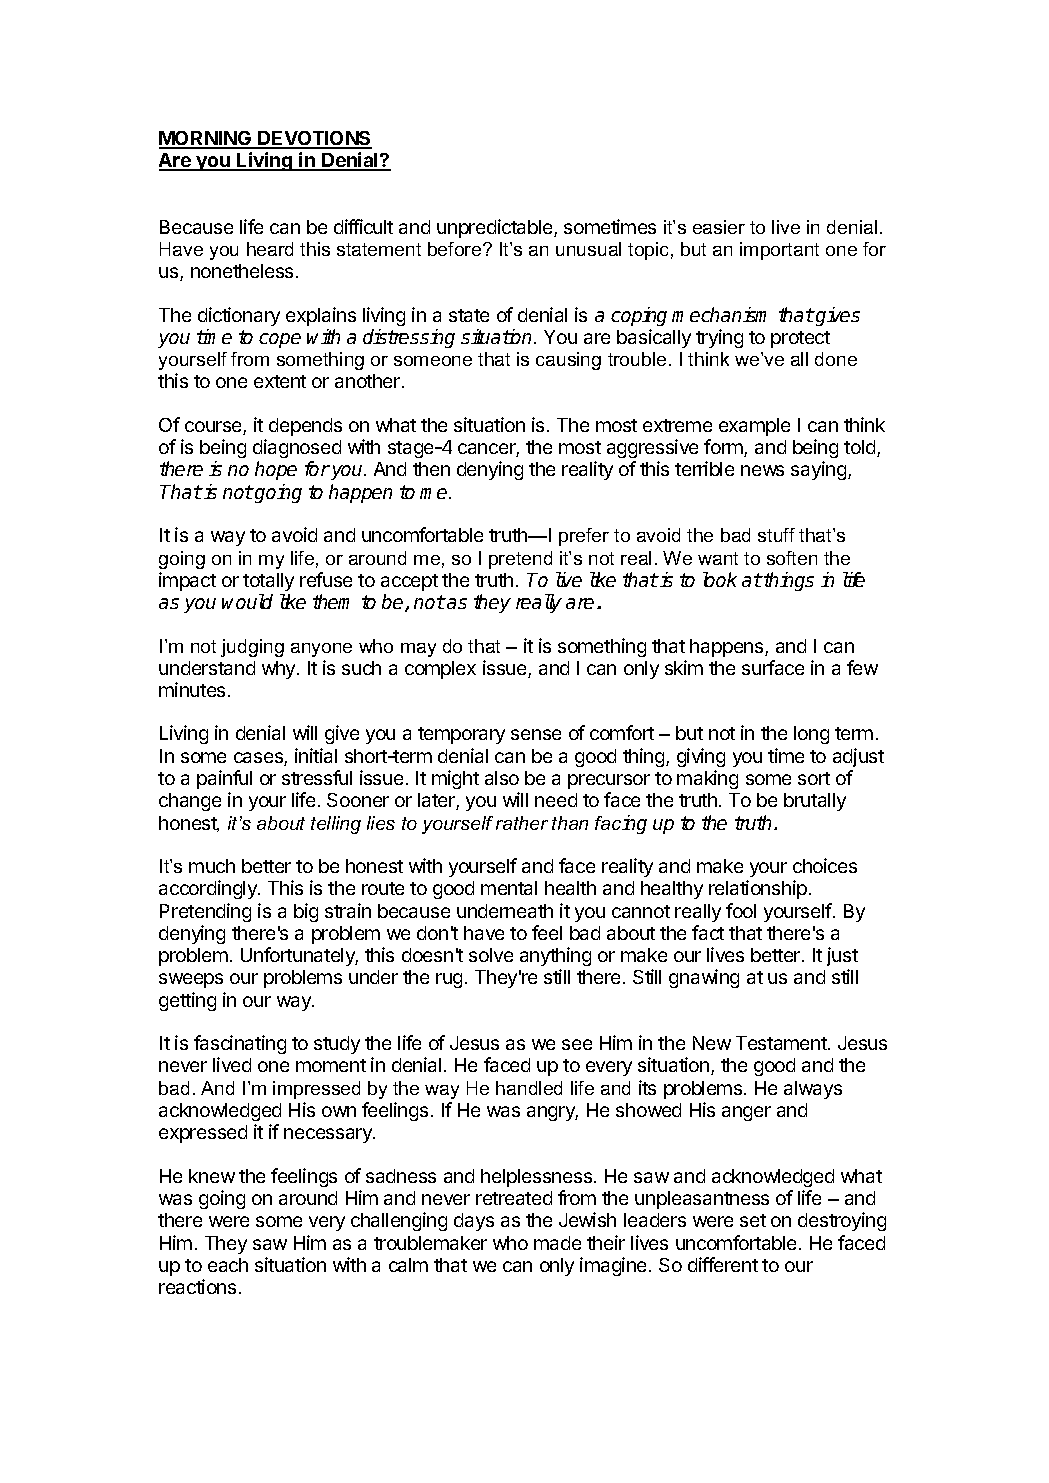  What do you see at coordinates (536, 734) in the document?
I see `sense` at bounding box center [536, 734].
